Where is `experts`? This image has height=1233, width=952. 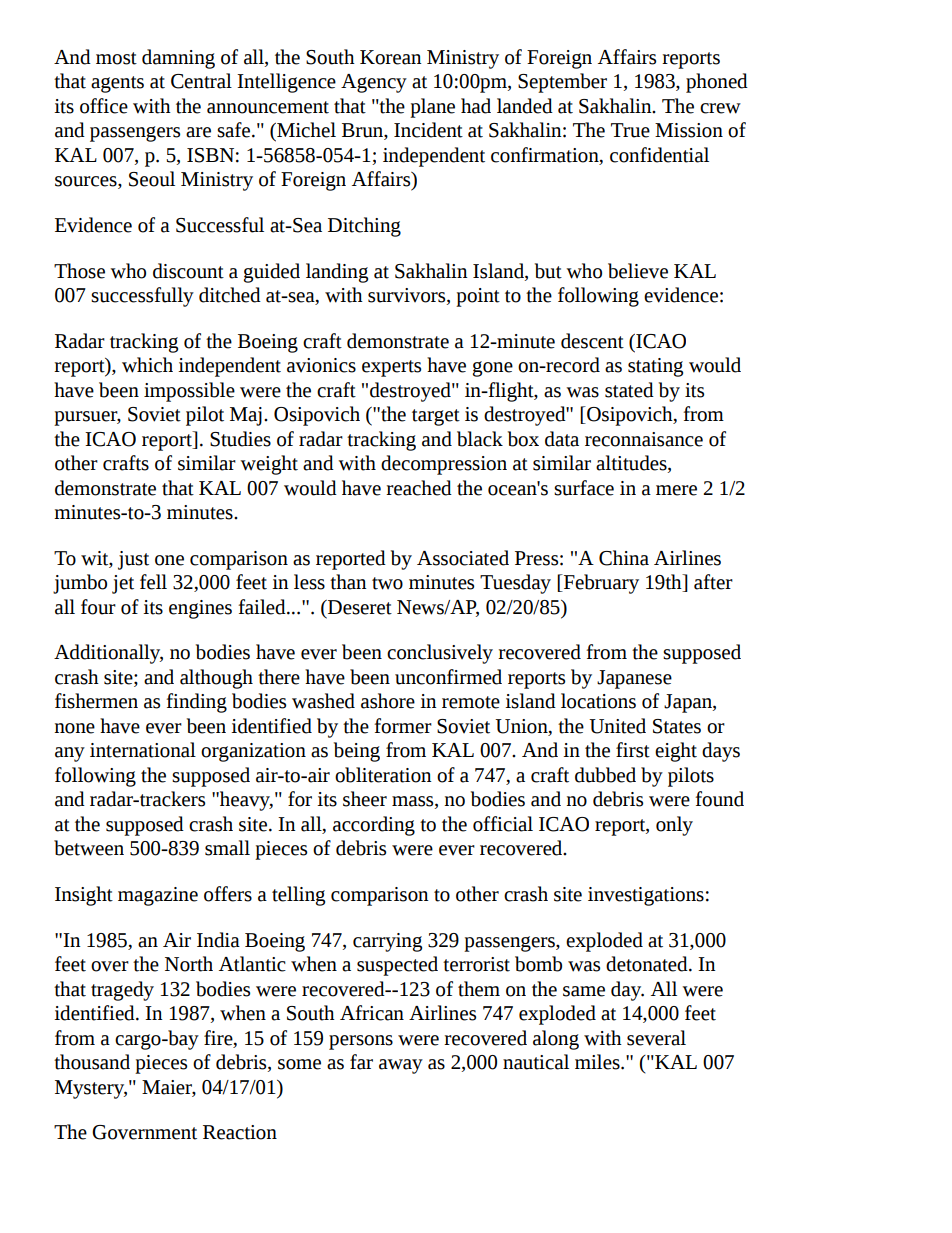
experts is located at coordinates (391, 368).
